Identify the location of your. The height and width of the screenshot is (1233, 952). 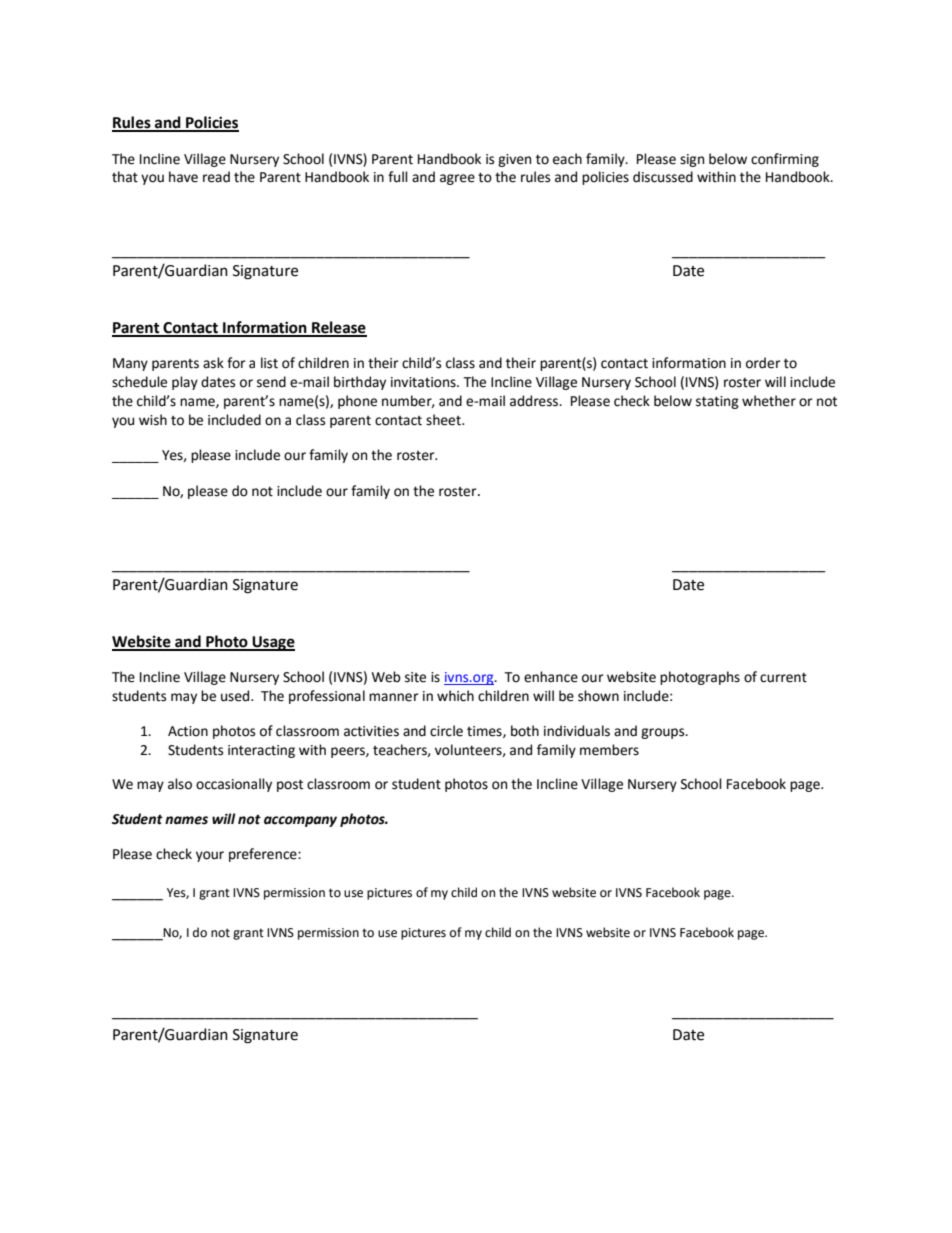
(210, 856).
